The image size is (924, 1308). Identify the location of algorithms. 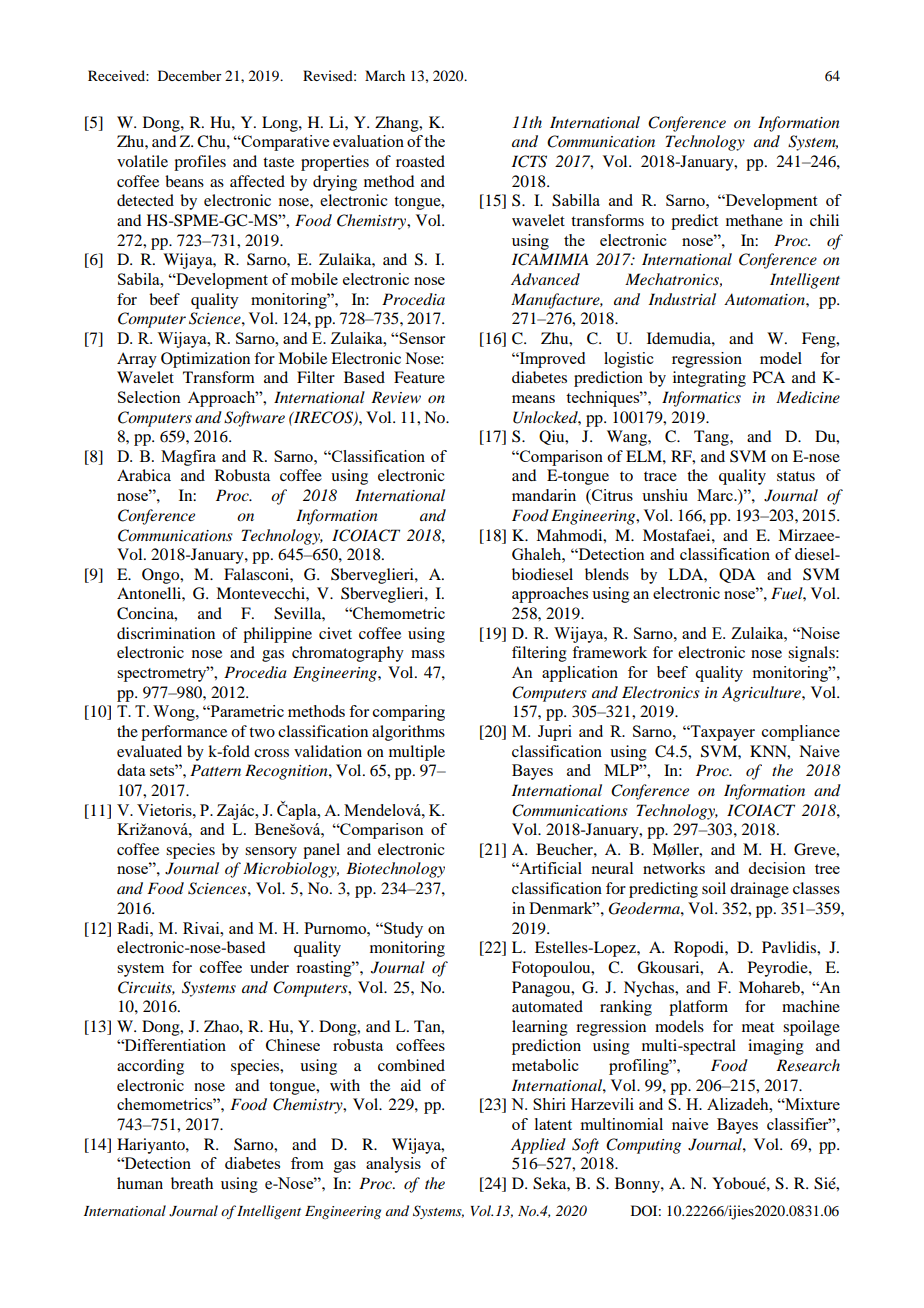
(408, 733).
